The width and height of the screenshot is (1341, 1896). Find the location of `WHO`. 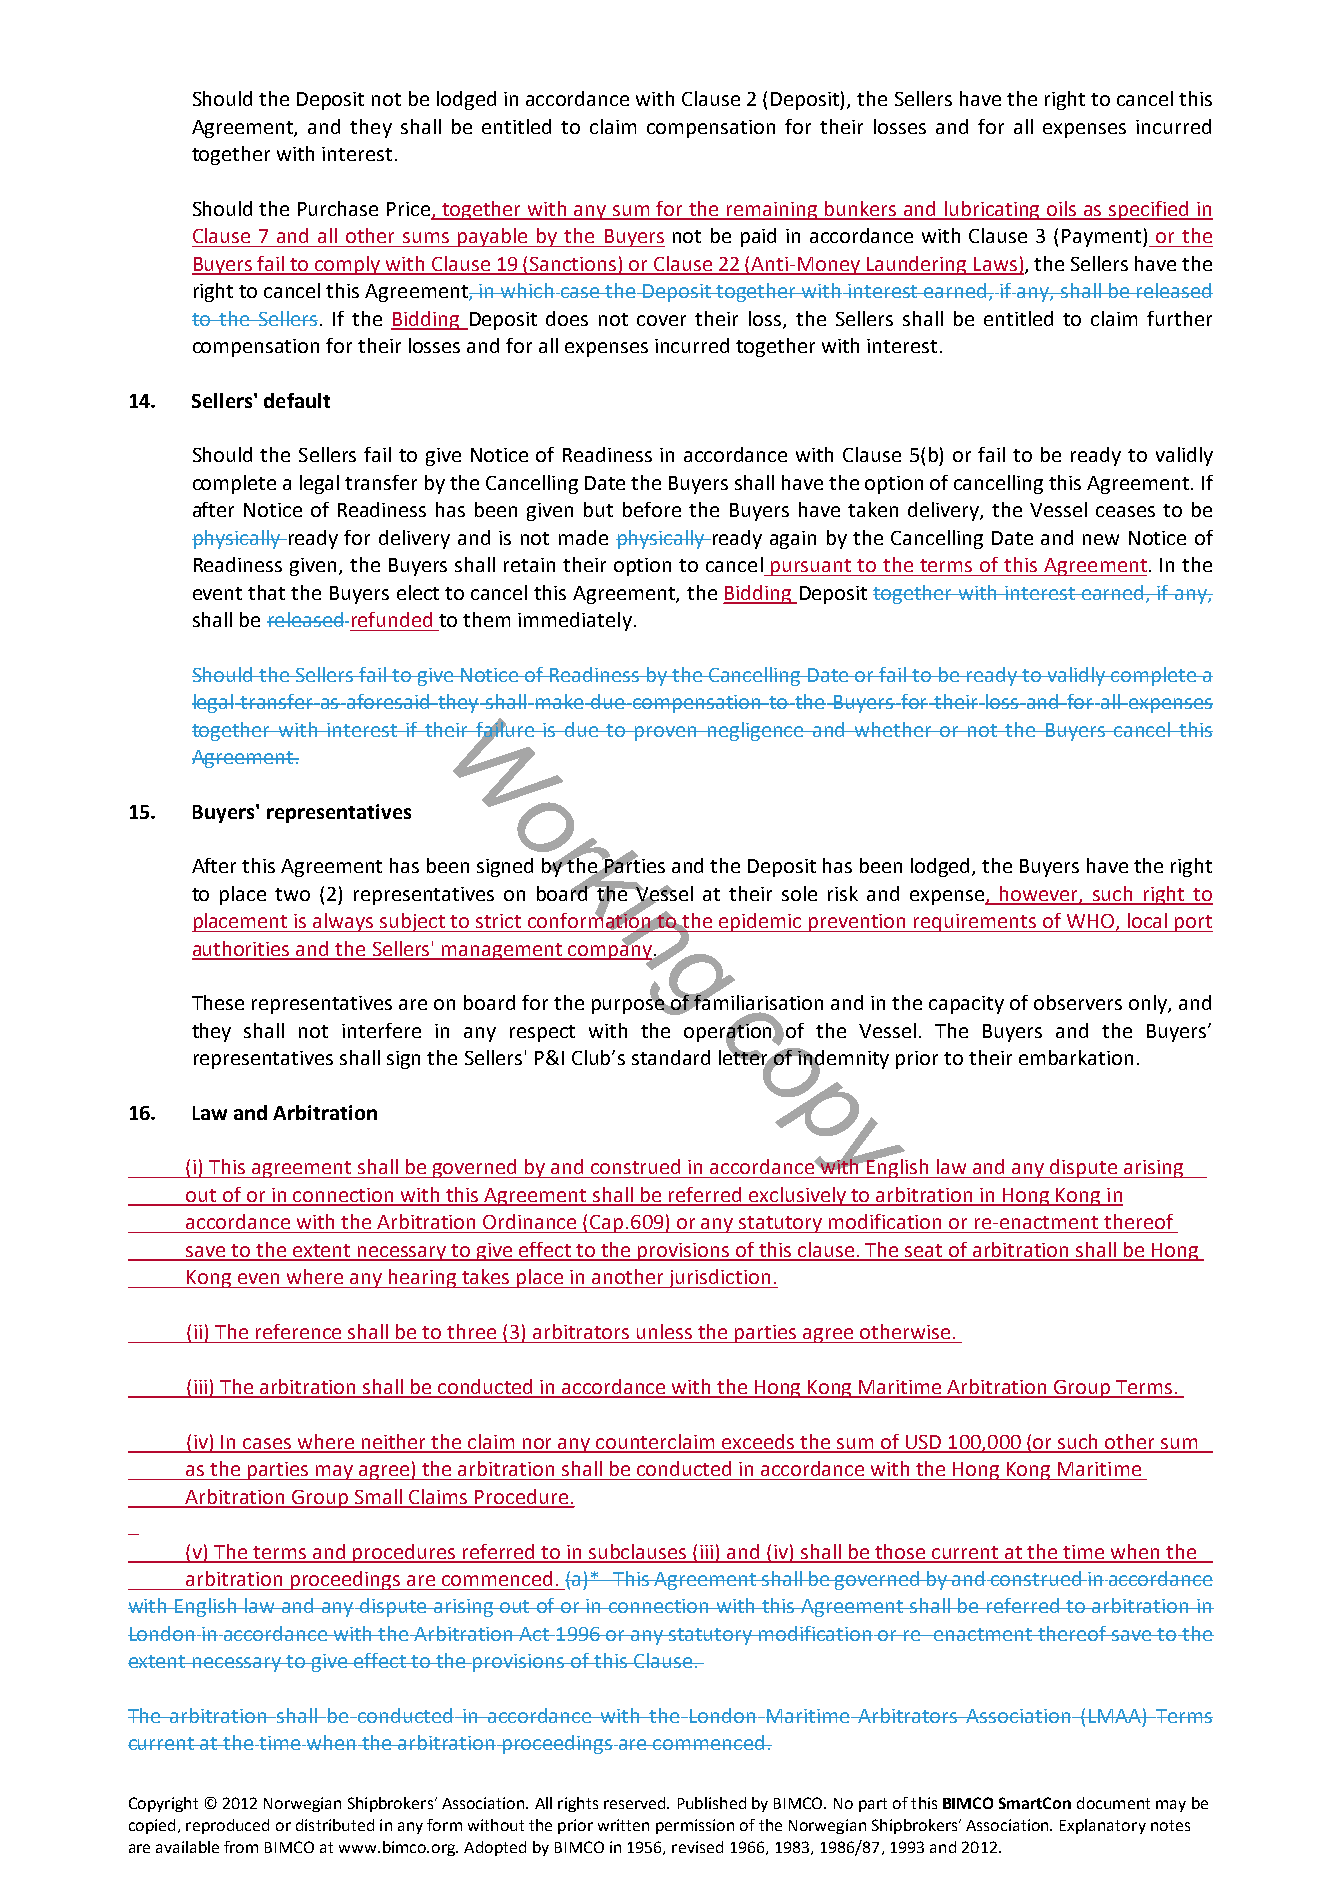

WHO is located at coordinates (1092, 922).
